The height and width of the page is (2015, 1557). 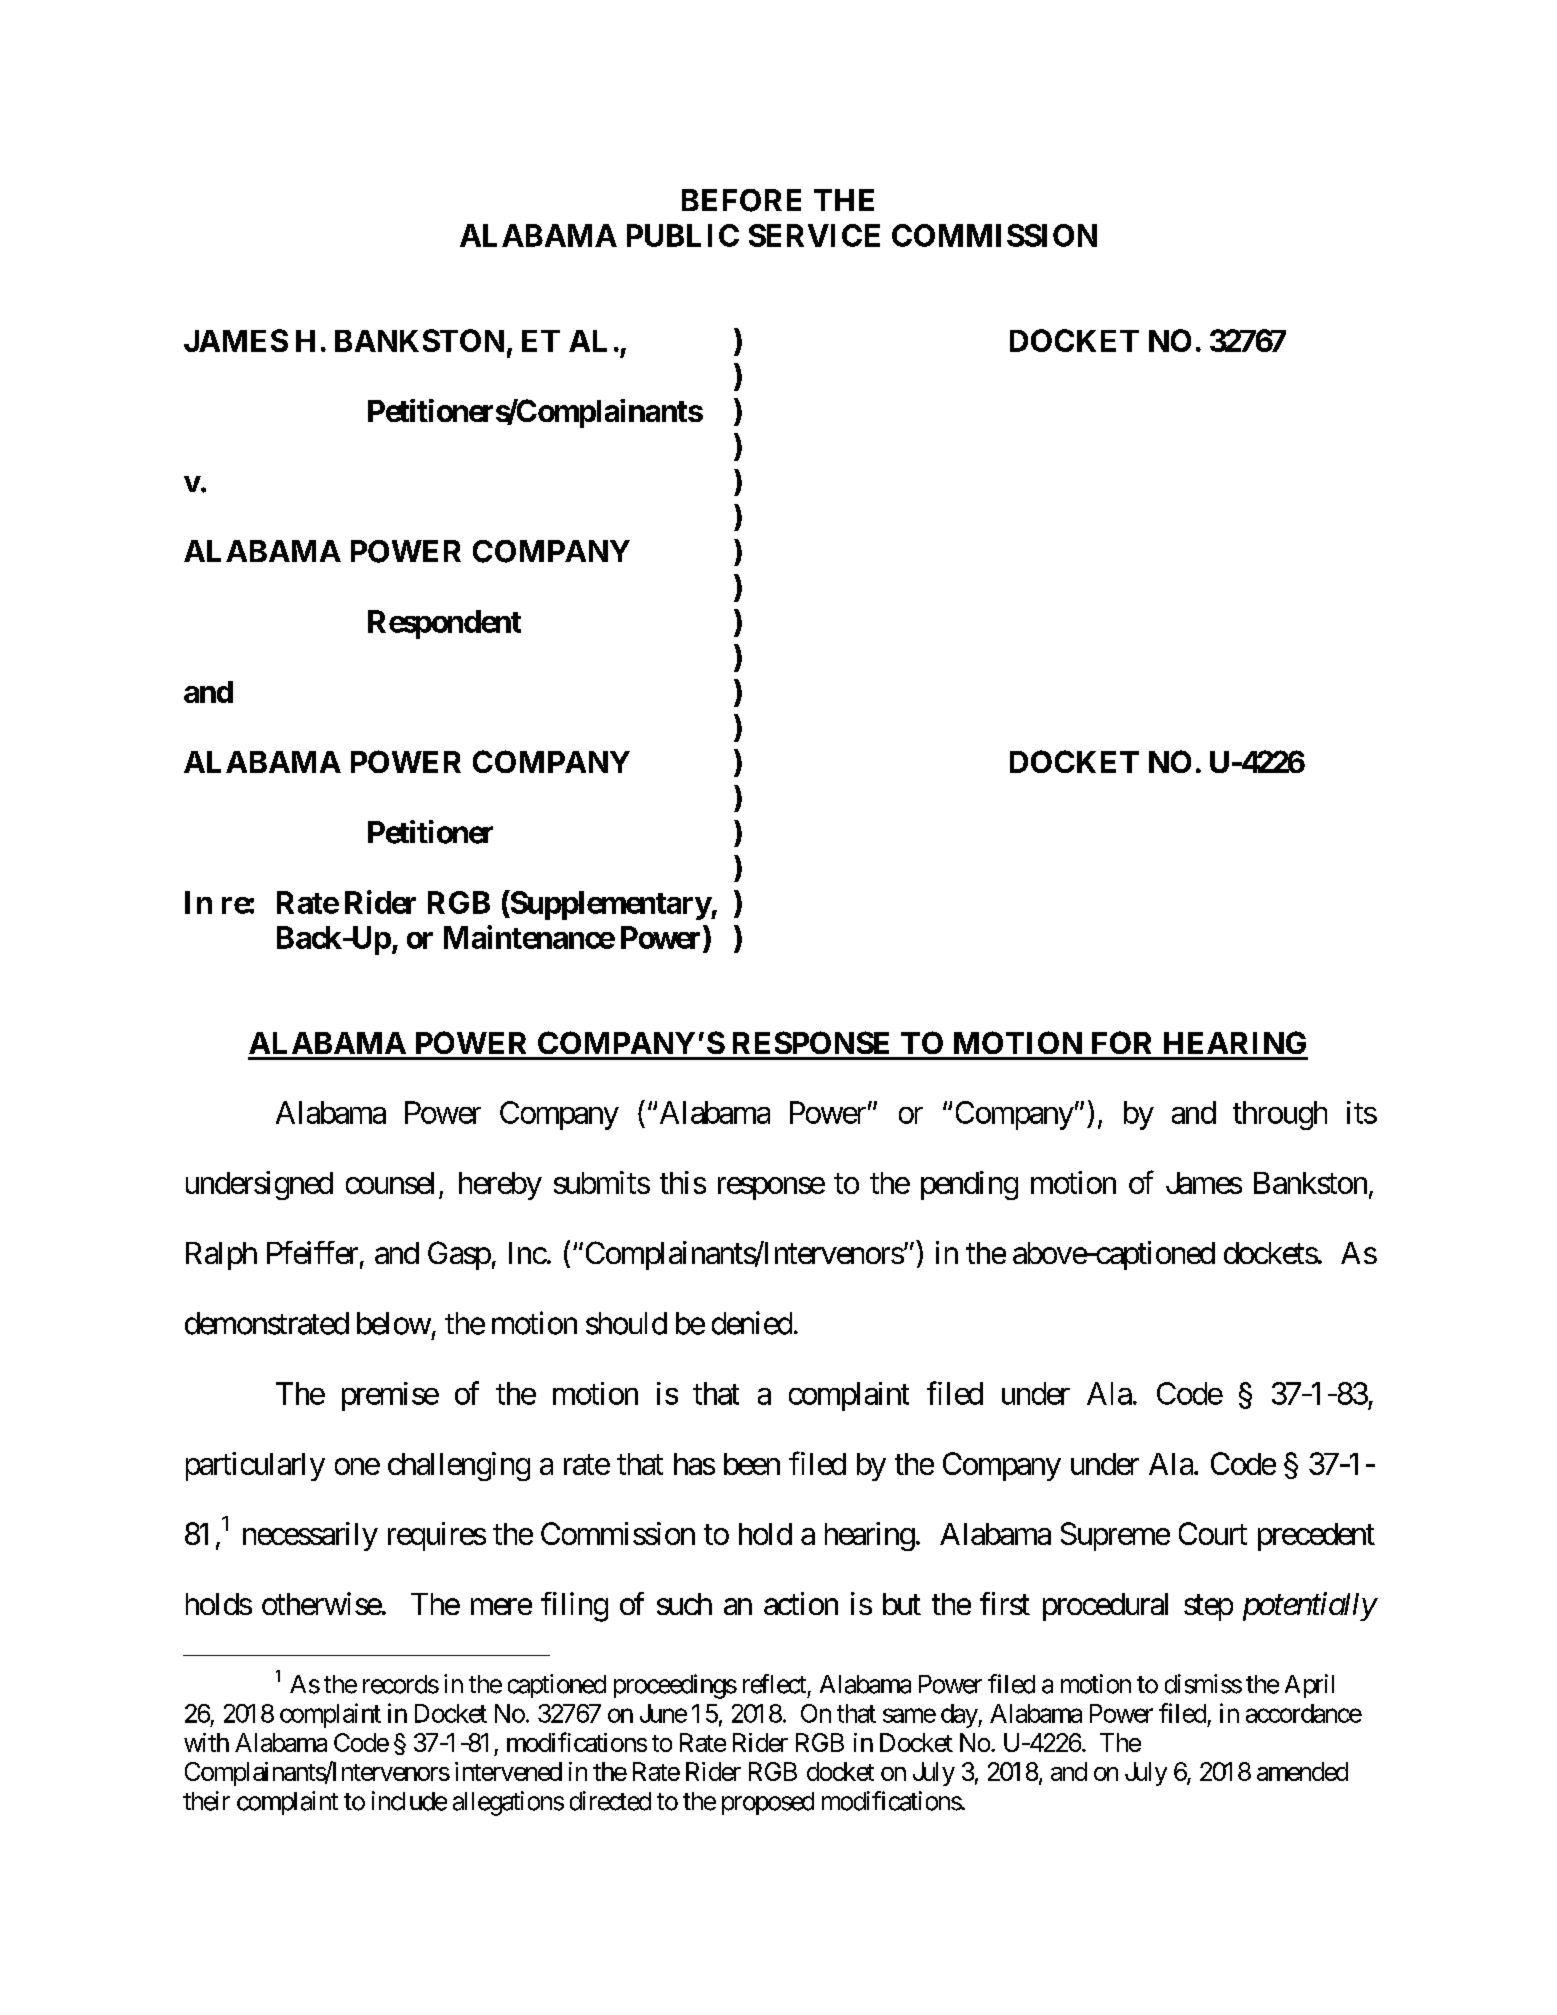 What do you see at coordinates (768, 1803) in the page?
I see `proposed` at bounding box center [768, 1803].
